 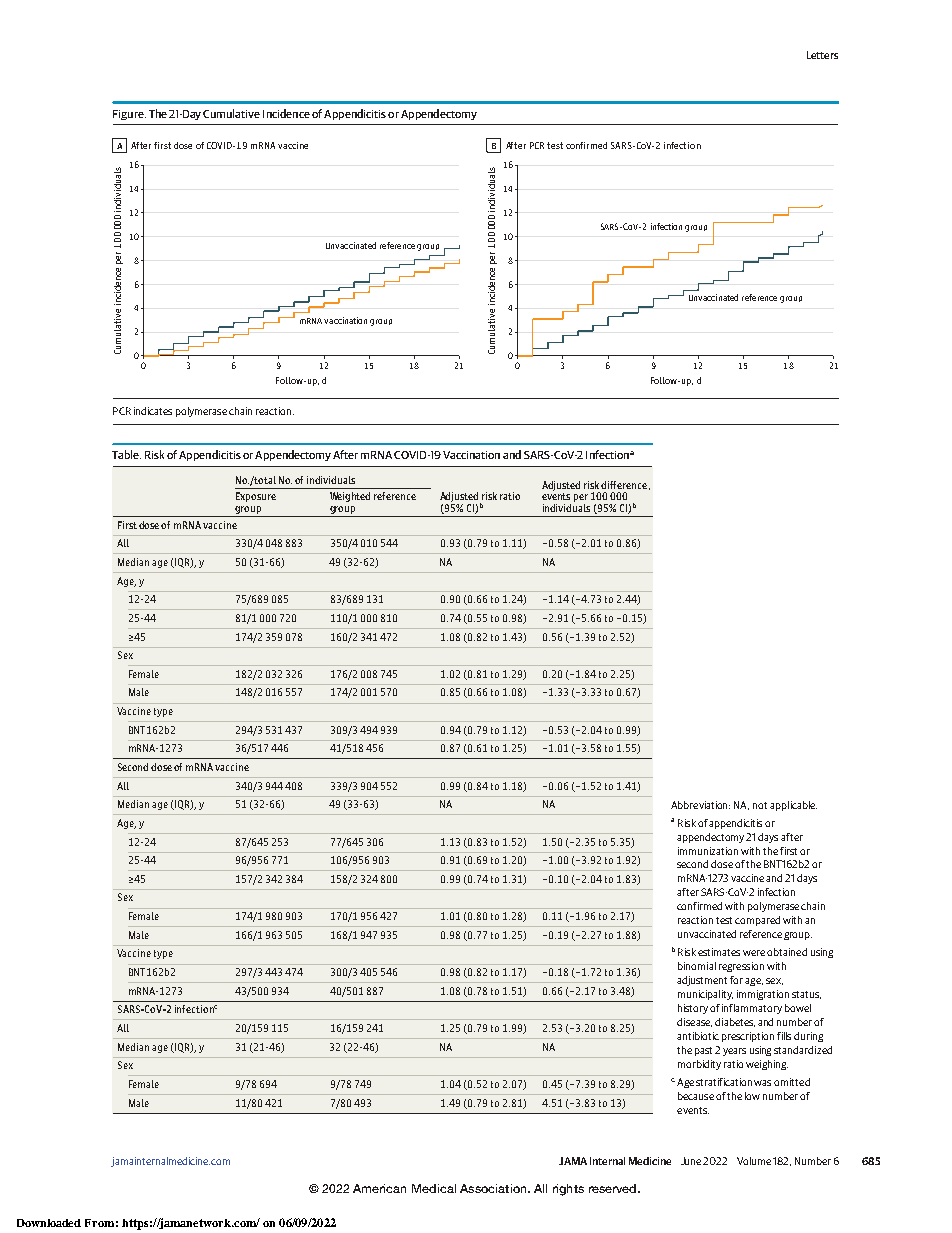 What do you see at coordinates (822, 55) in the page?
I see `Letters` at bounding box center [822, 55].
